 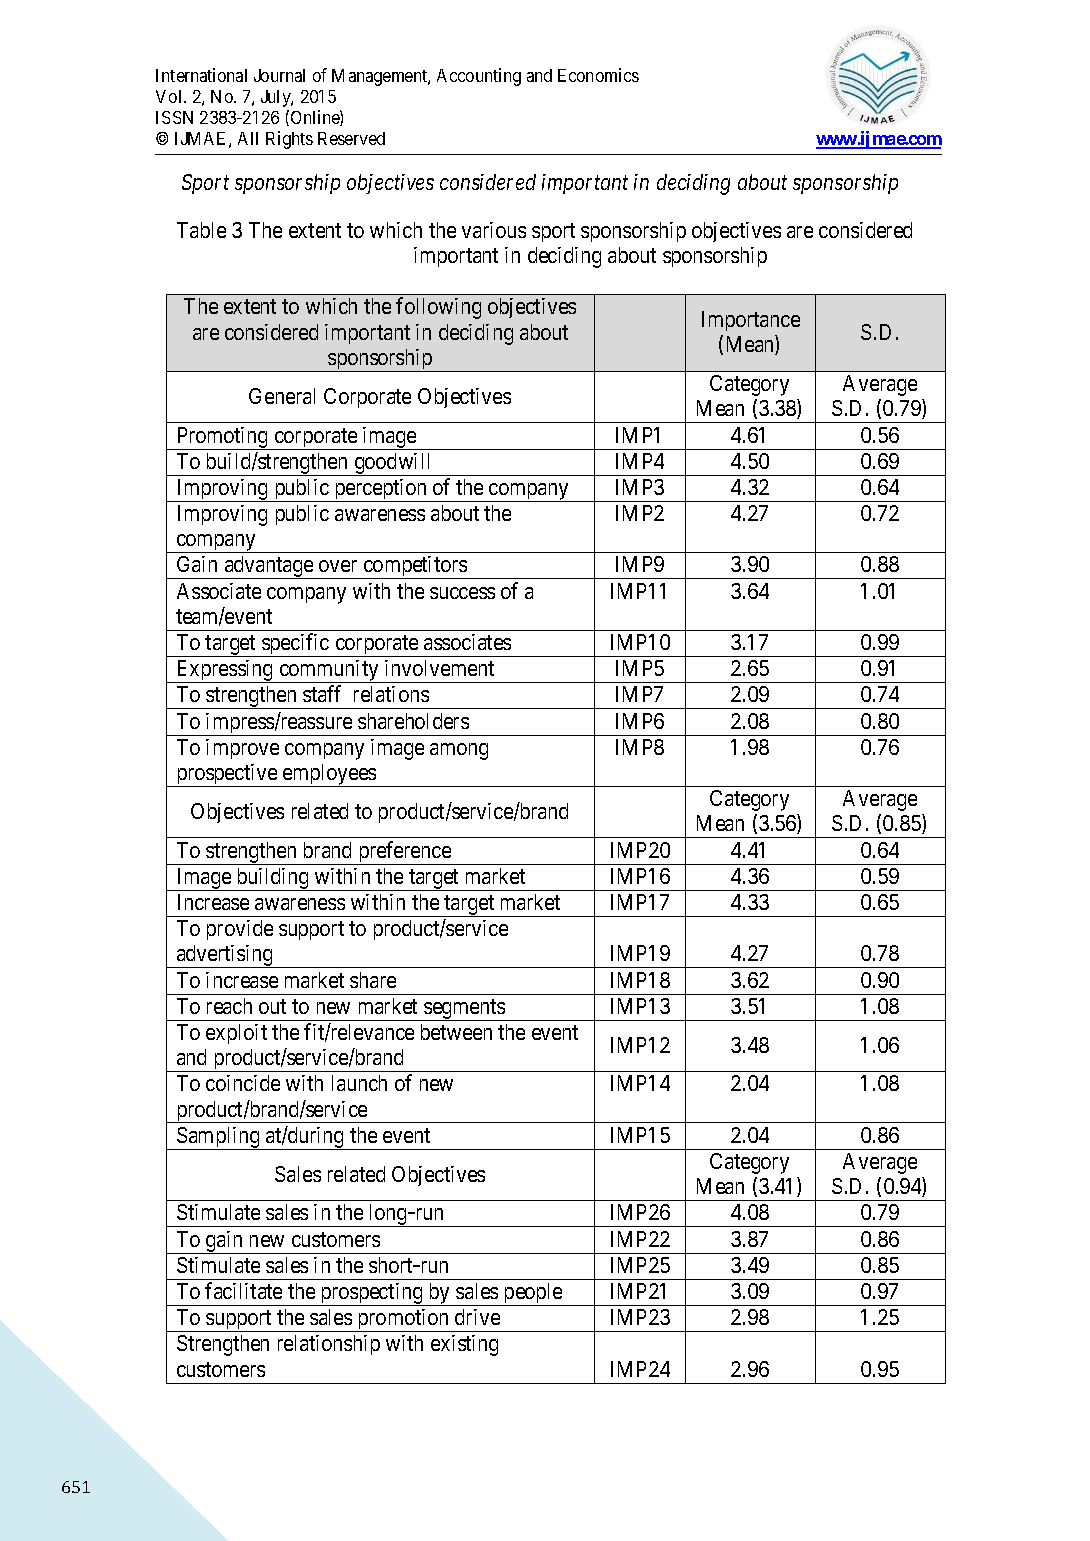 I want to click on provide, so click(x=240, y=930).
